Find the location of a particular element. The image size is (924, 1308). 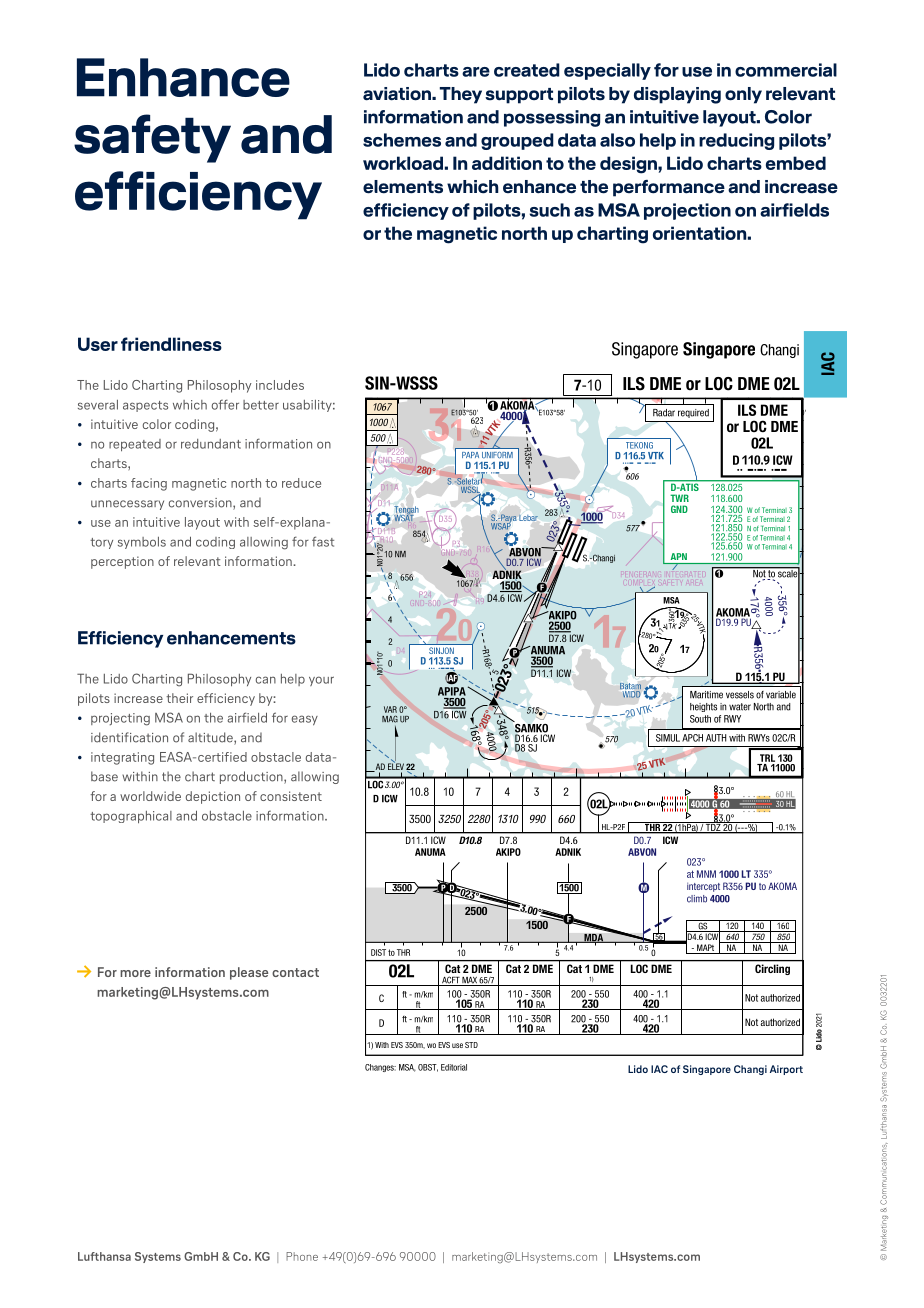

schemes is located at coordinates (402, 140).
